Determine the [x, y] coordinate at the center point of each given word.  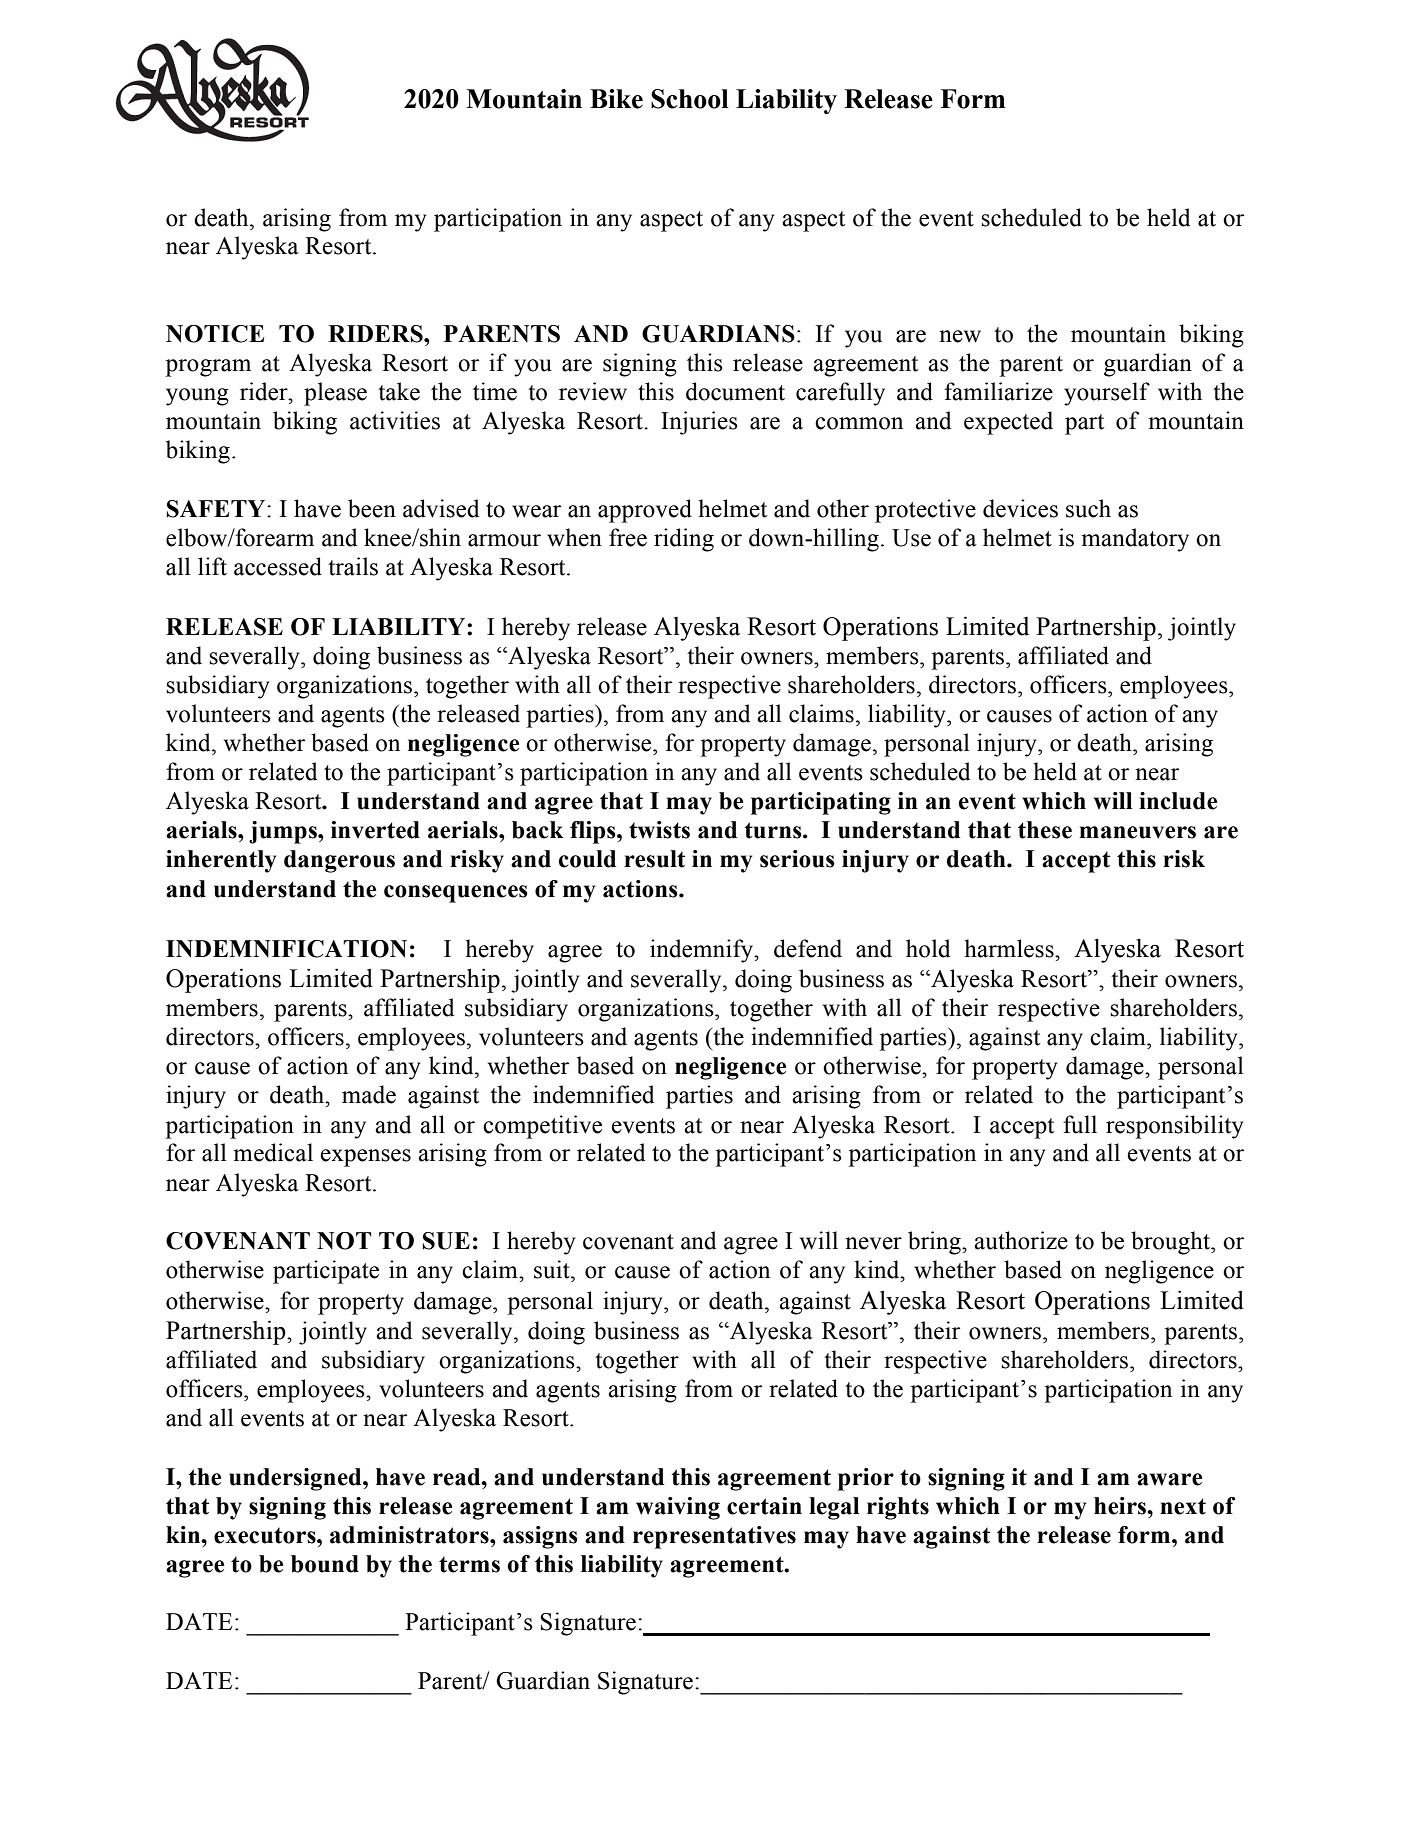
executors [266, 1535]
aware [1169, 1479]
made [369, 1094]
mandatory [1135, 540]
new [960, 336]
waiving [678, 1508]
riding [684, 540]
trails [353, 566]
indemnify [703, 951]
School [690, 99]
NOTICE [215, 334]
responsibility [1174, 1127]
